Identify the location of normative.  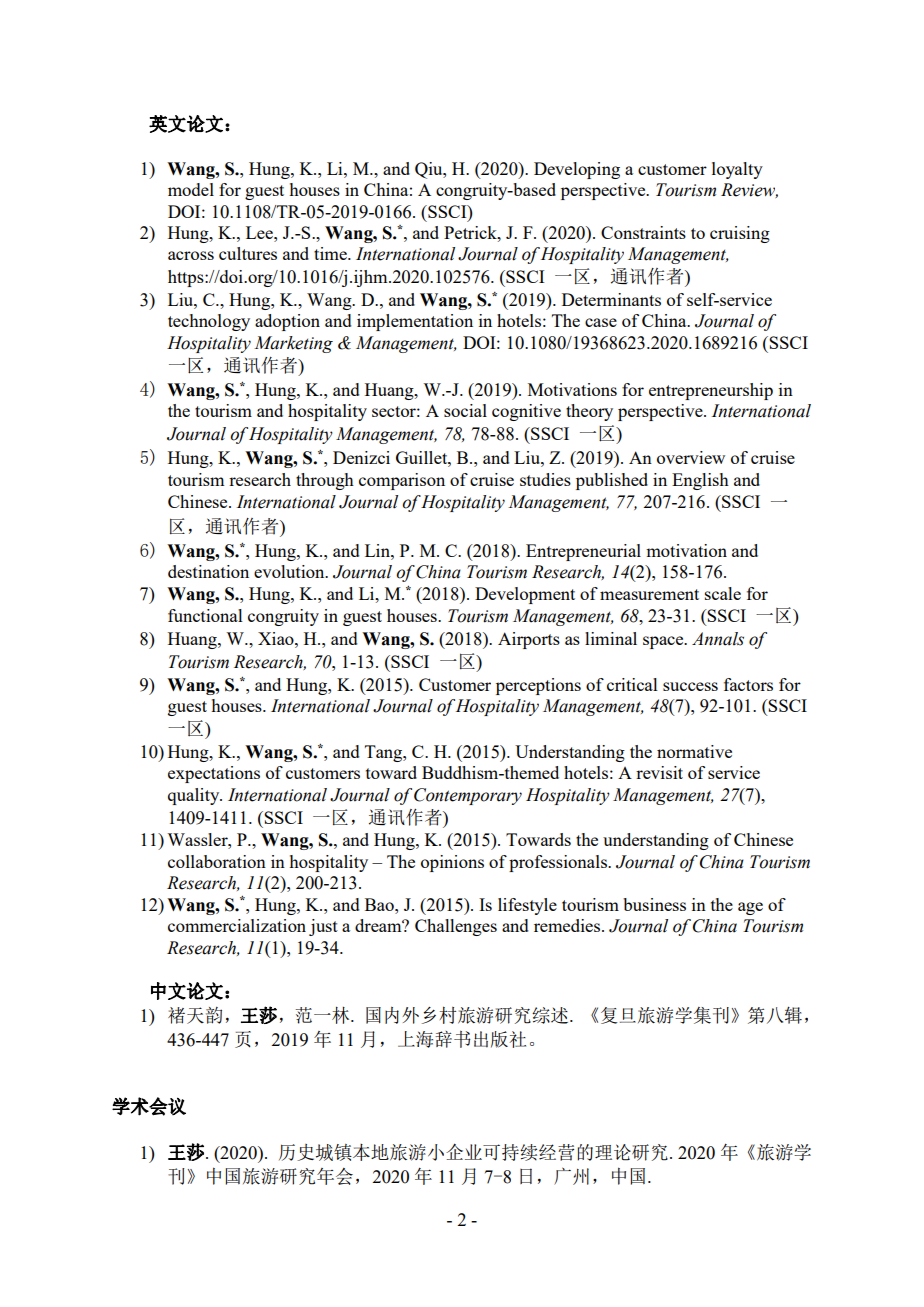
(694, 751).
